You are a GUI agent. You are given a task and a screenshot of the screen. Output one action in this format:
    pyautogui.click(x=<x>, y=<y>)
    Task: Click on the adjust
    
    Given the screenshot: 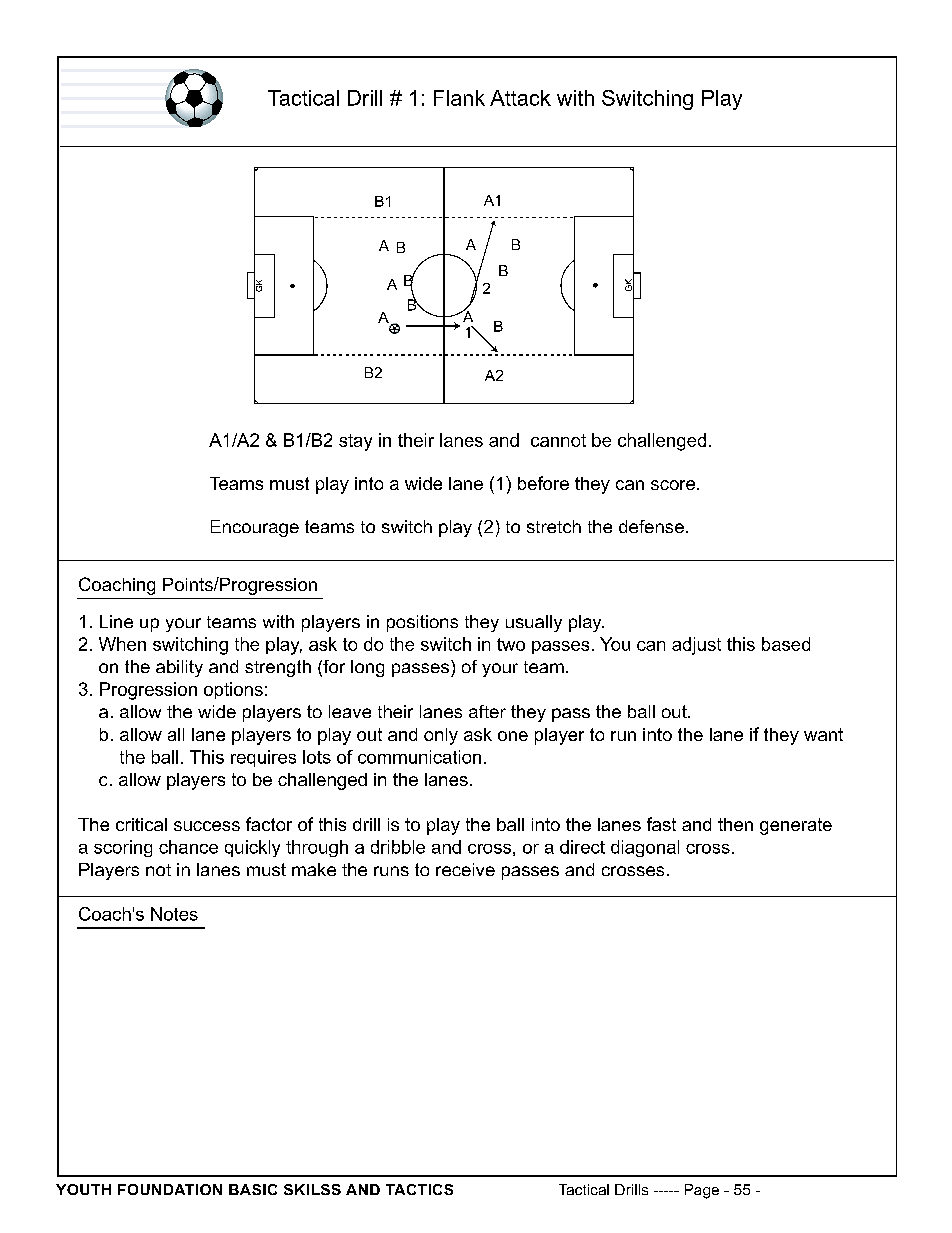 What is the action you would take?
    pyautogui.click(x=696, y=646)
